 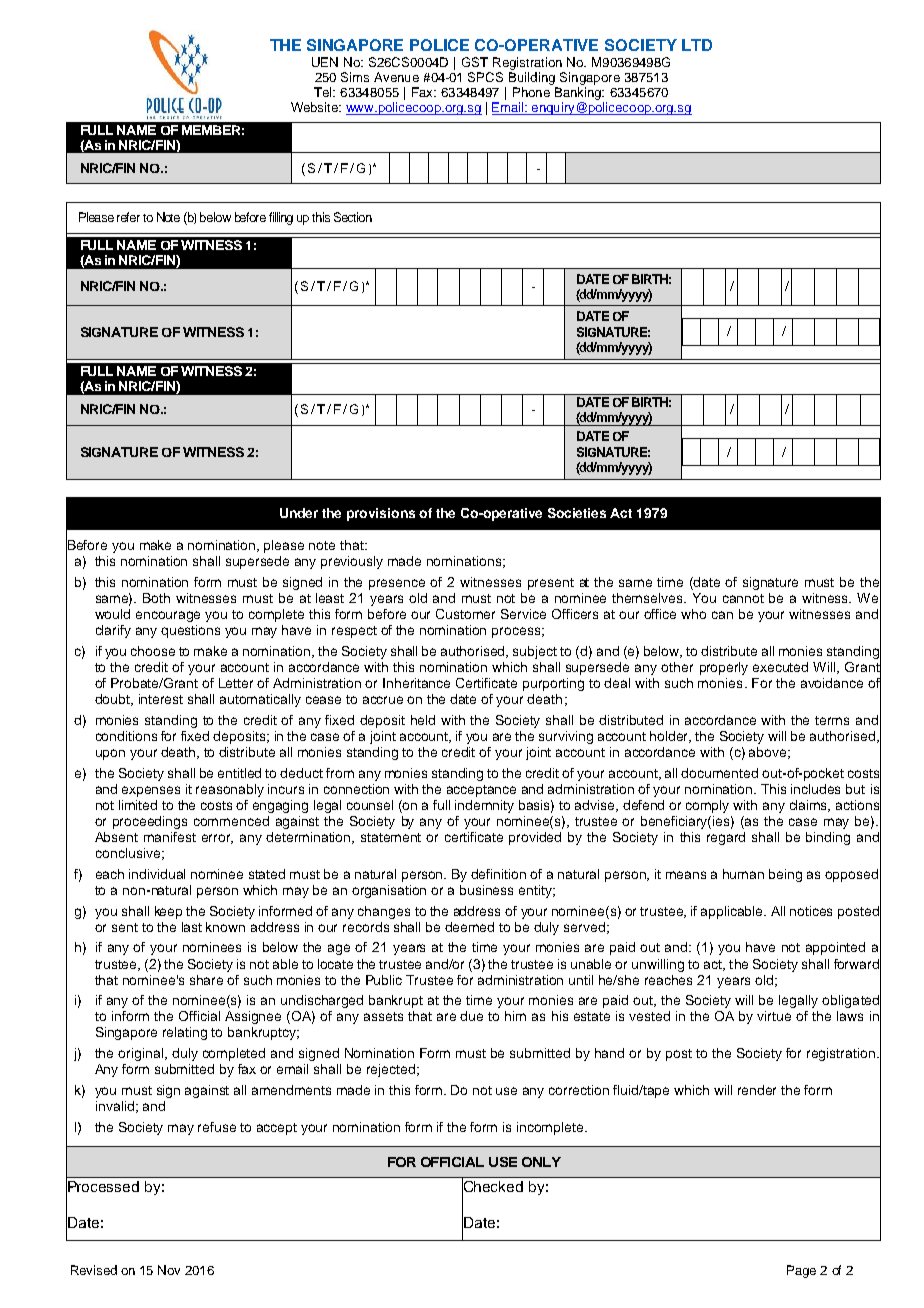 What do you see at coordinates (785, 875) in the page?
I see `being` at bounding box center [785, 875].
